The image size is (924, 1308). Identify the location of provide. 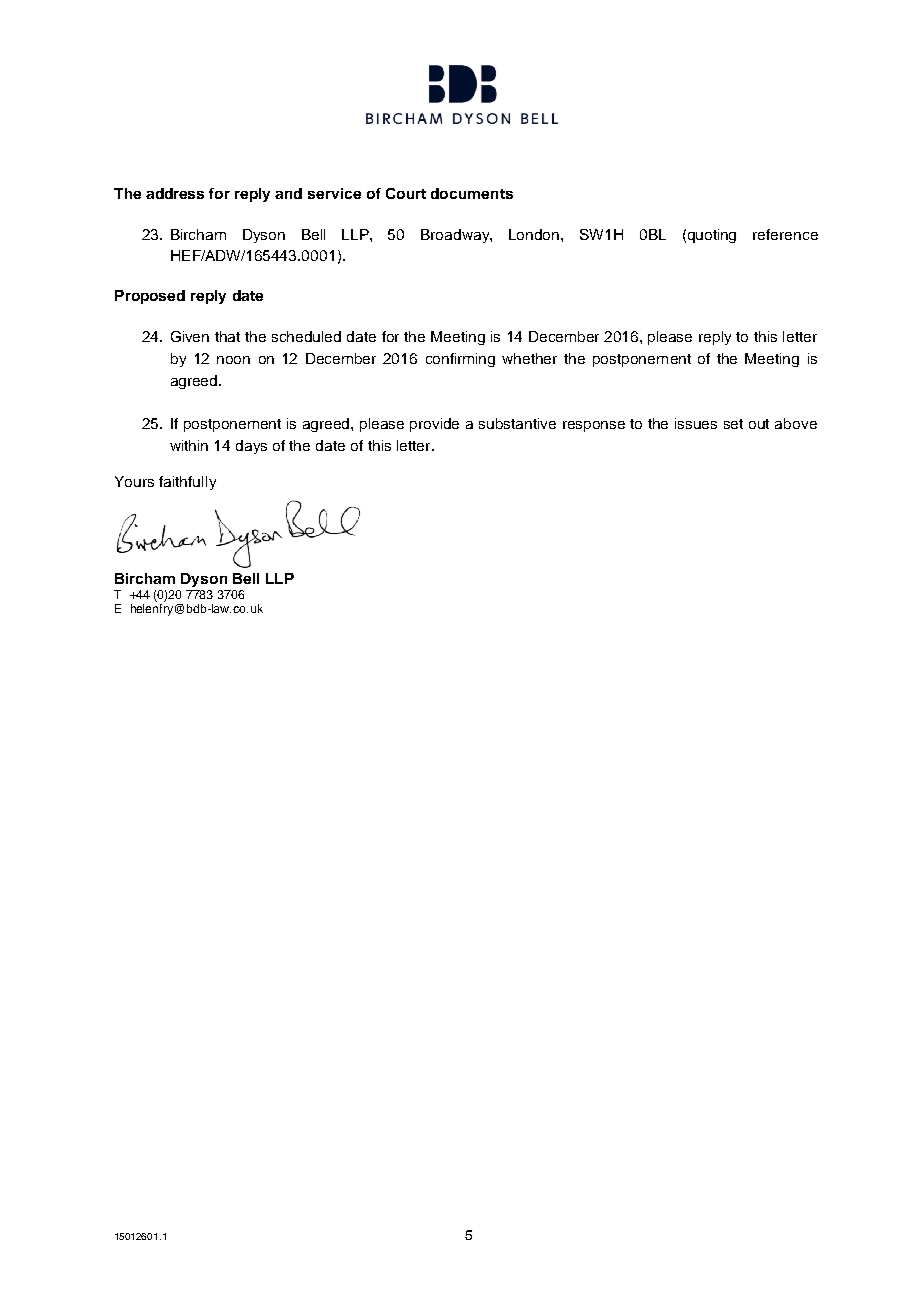
(434, 425).
